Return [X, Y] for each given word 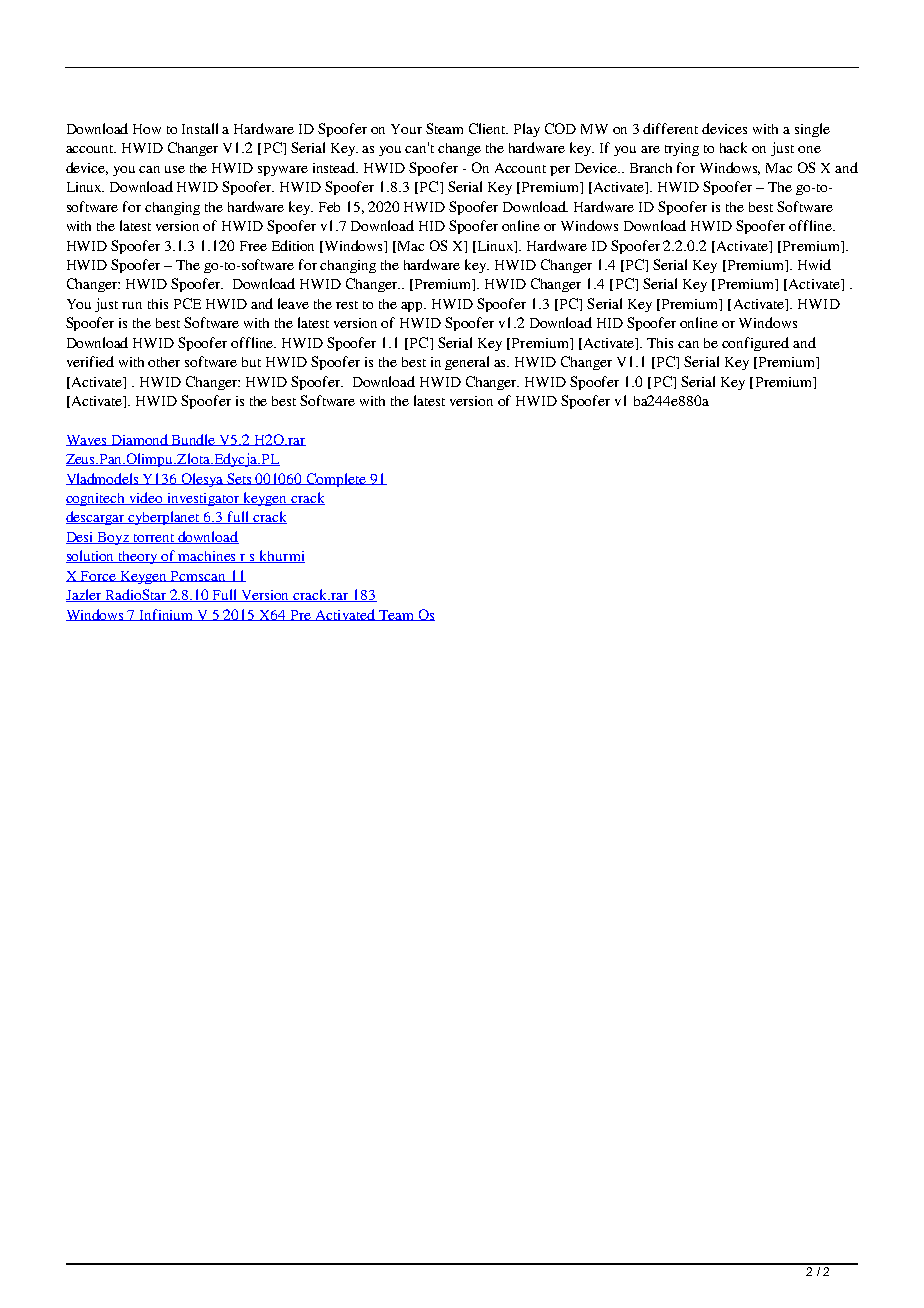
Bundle [194, 440]
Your [406, 129]
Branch [651, 168]
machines [208, 557]
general [467, 363]
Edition [293, 245]
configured [755, 344]
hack [733, 147]
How [147, 129]
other [164, 362]
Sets [239, 479]
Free [253, 246]
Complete [337, 480]
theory [138, 557]
